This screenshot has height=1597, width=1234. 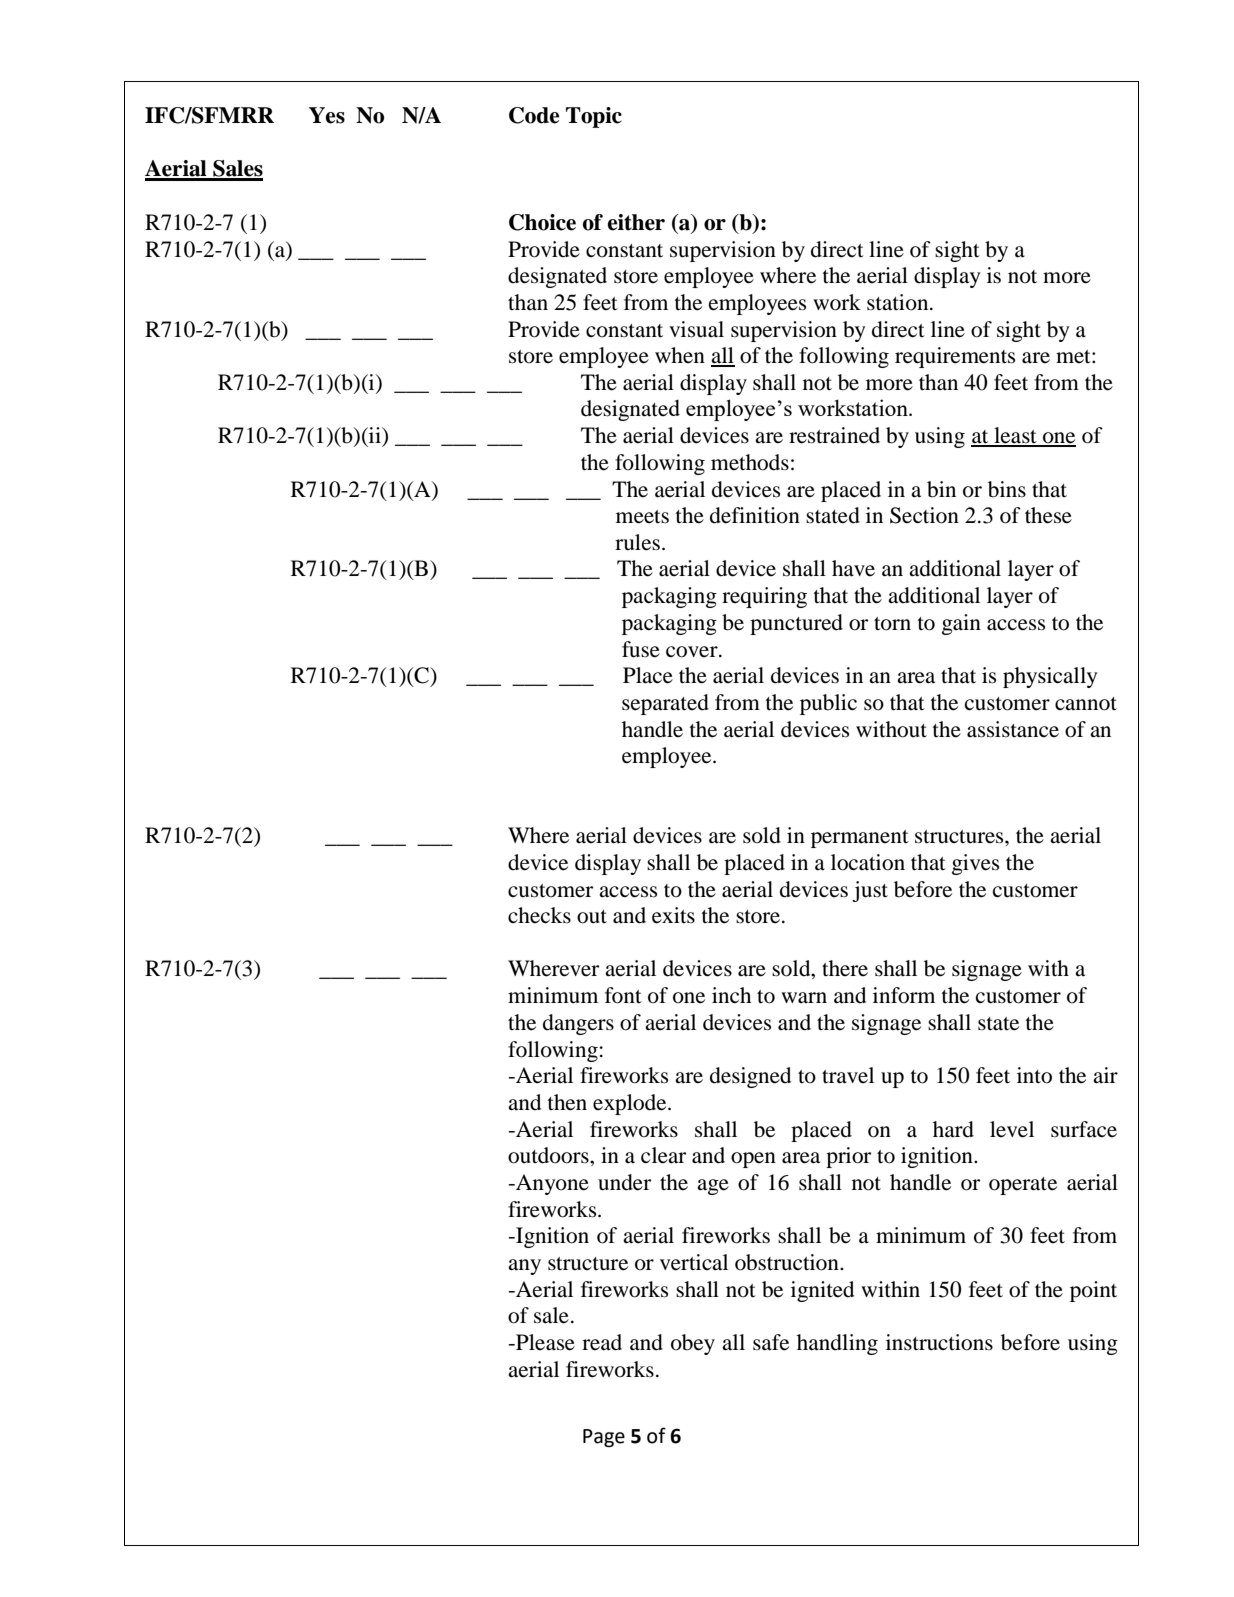 I want to click on requirements, so click(x=955, y=357).
